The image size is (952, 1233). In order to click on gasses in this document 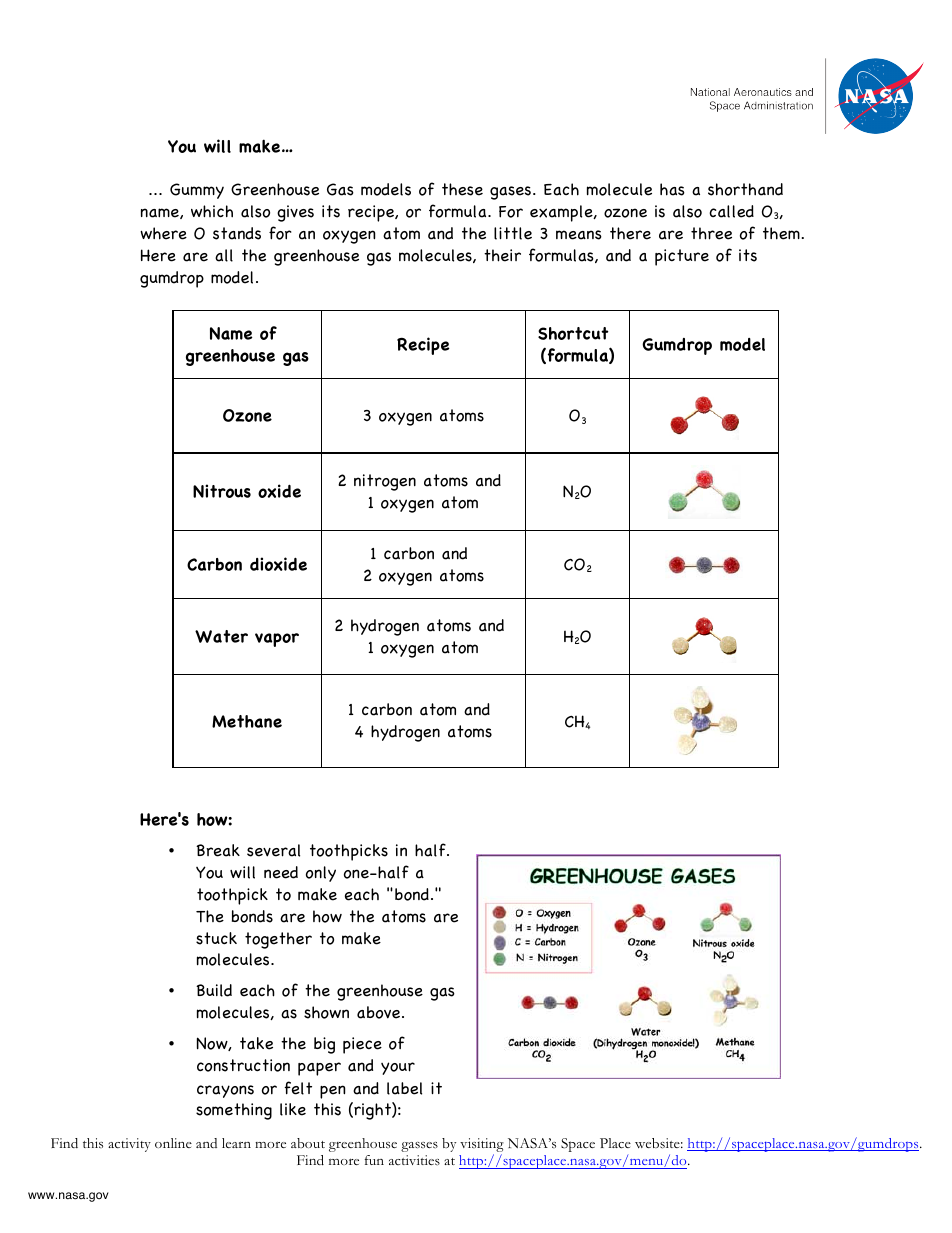, I will do `click(419, 1147)`.
